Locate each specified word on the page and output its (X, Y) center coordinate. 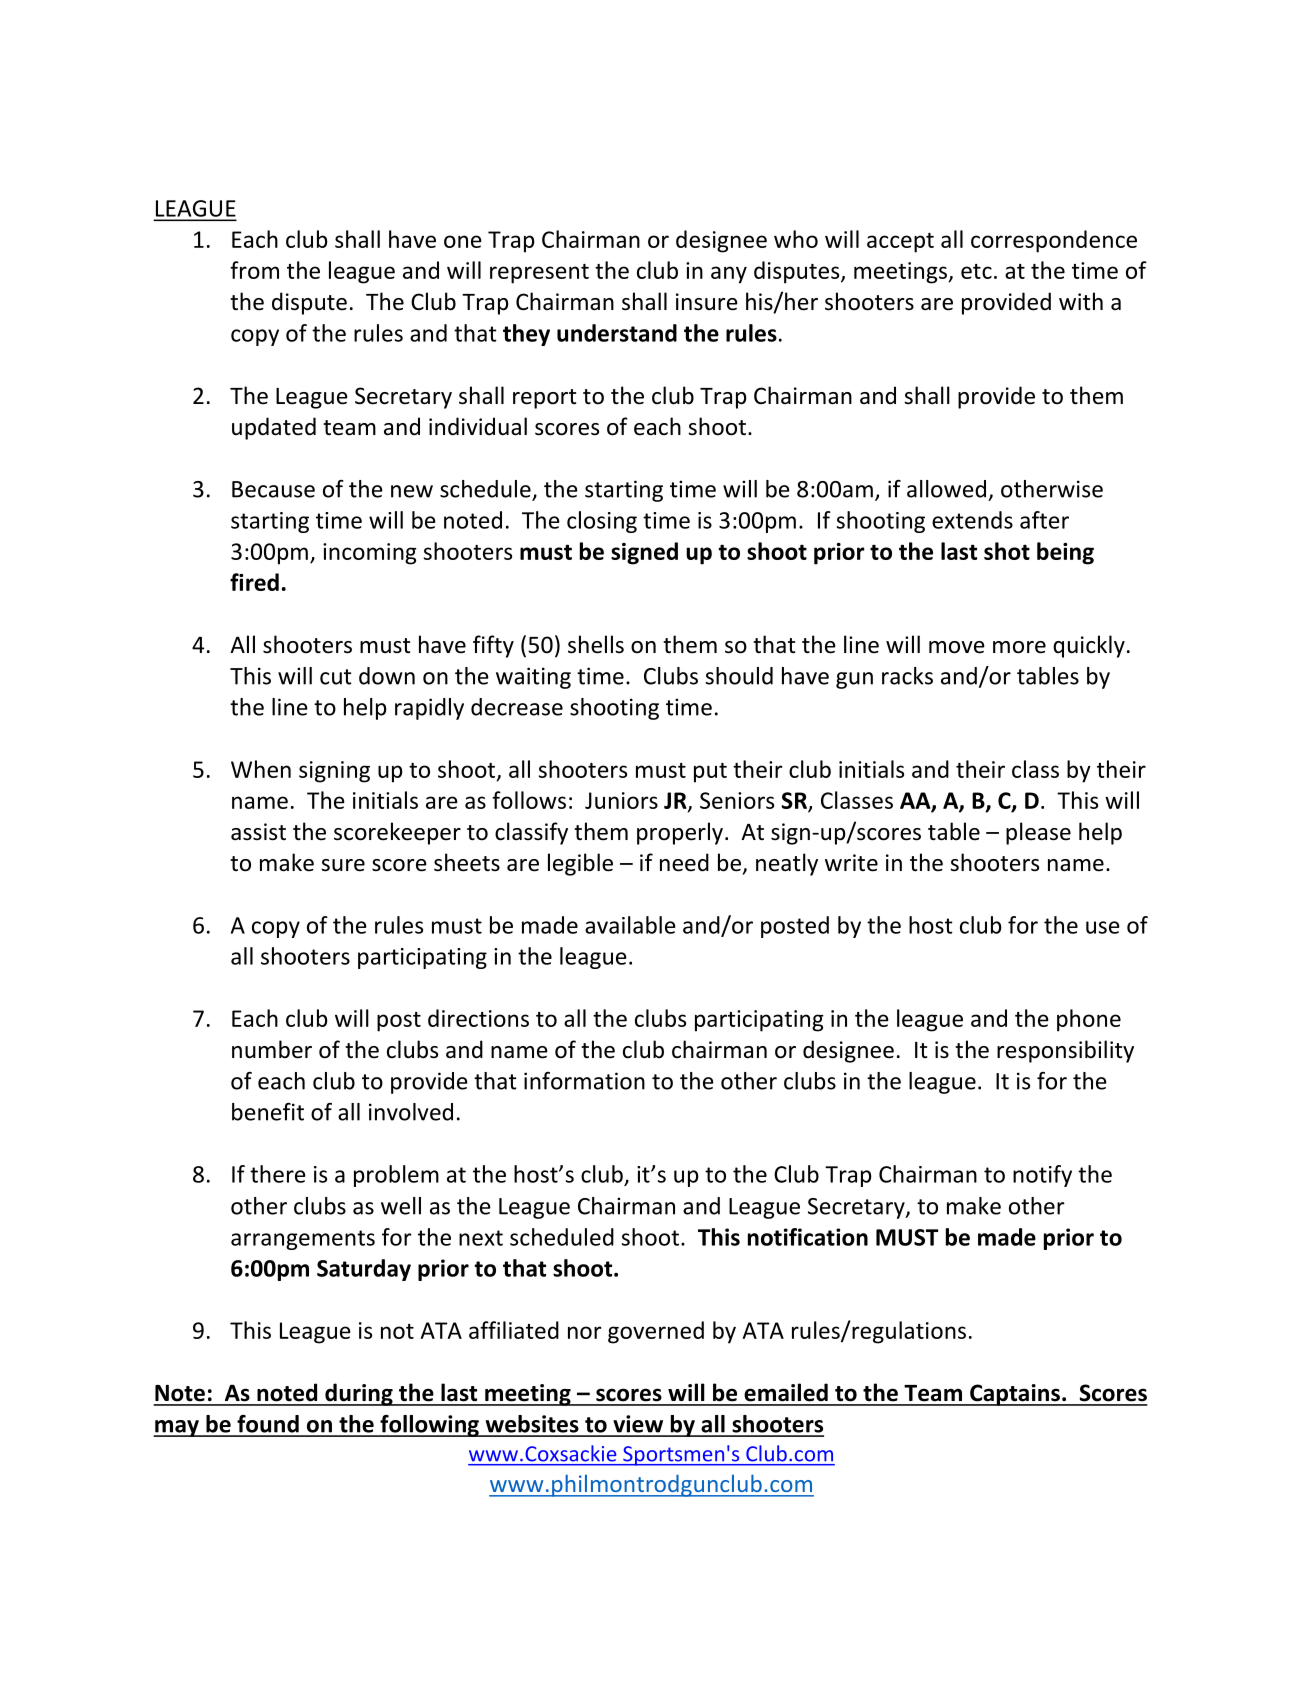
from (254, 270)
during (359, 1394)
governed (656, 1332)
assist (258, 832)
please (1038, 833)
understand (617, 333)
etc (976, 271)
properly (680, 833)
